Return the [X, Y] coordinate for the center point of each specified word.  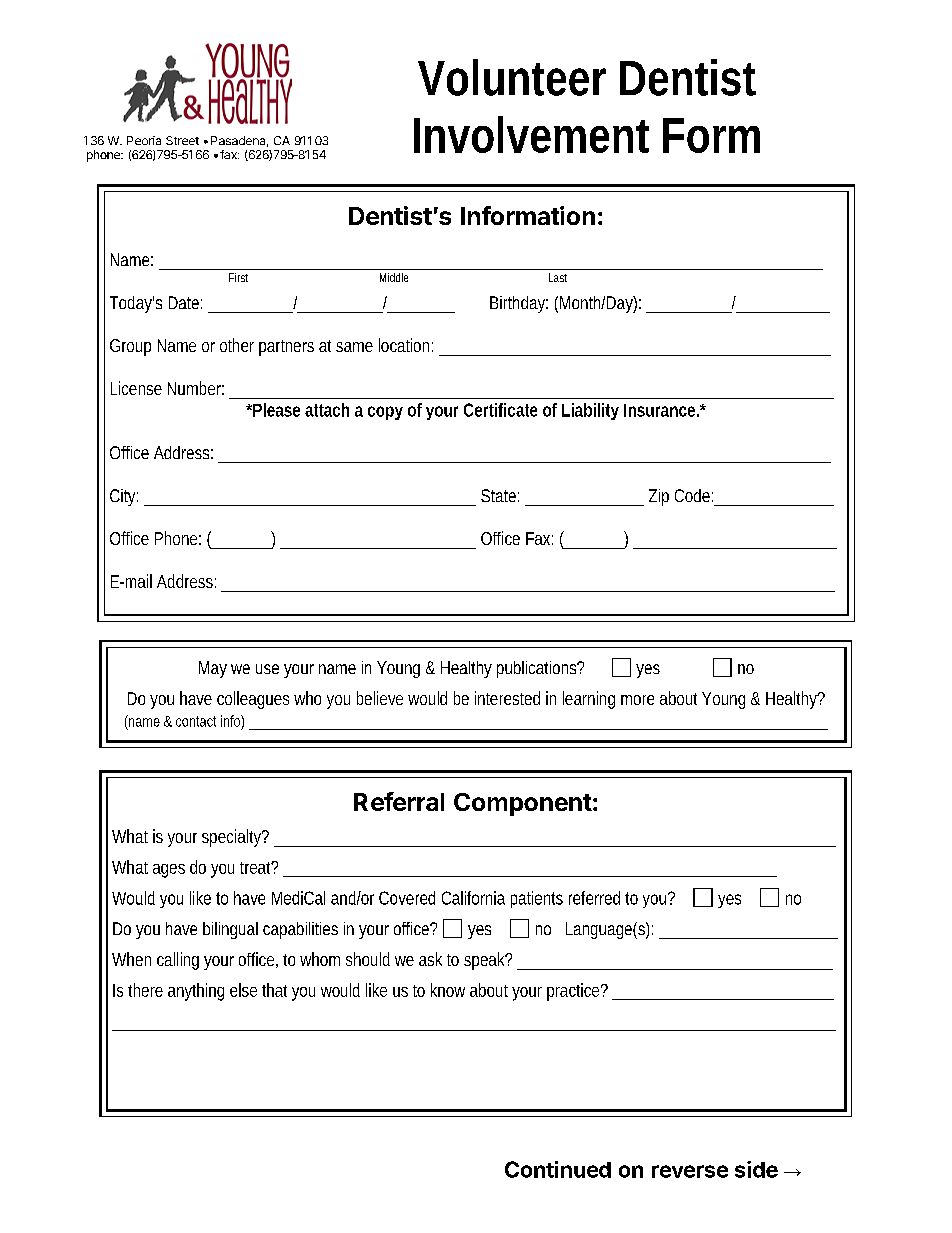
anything [196, 992]
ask [430, 959]
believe [380, 698]
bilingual [230, 930]
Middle [394, 277]
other [237, 345]
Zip [659, 497]
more [637, 700]
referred [594, 898]
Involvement [531, 134]
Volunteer [512, 77]
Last [558, 277]
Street [182, 140]
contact [196, 721]
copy [385, 413]
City [124, 497]
